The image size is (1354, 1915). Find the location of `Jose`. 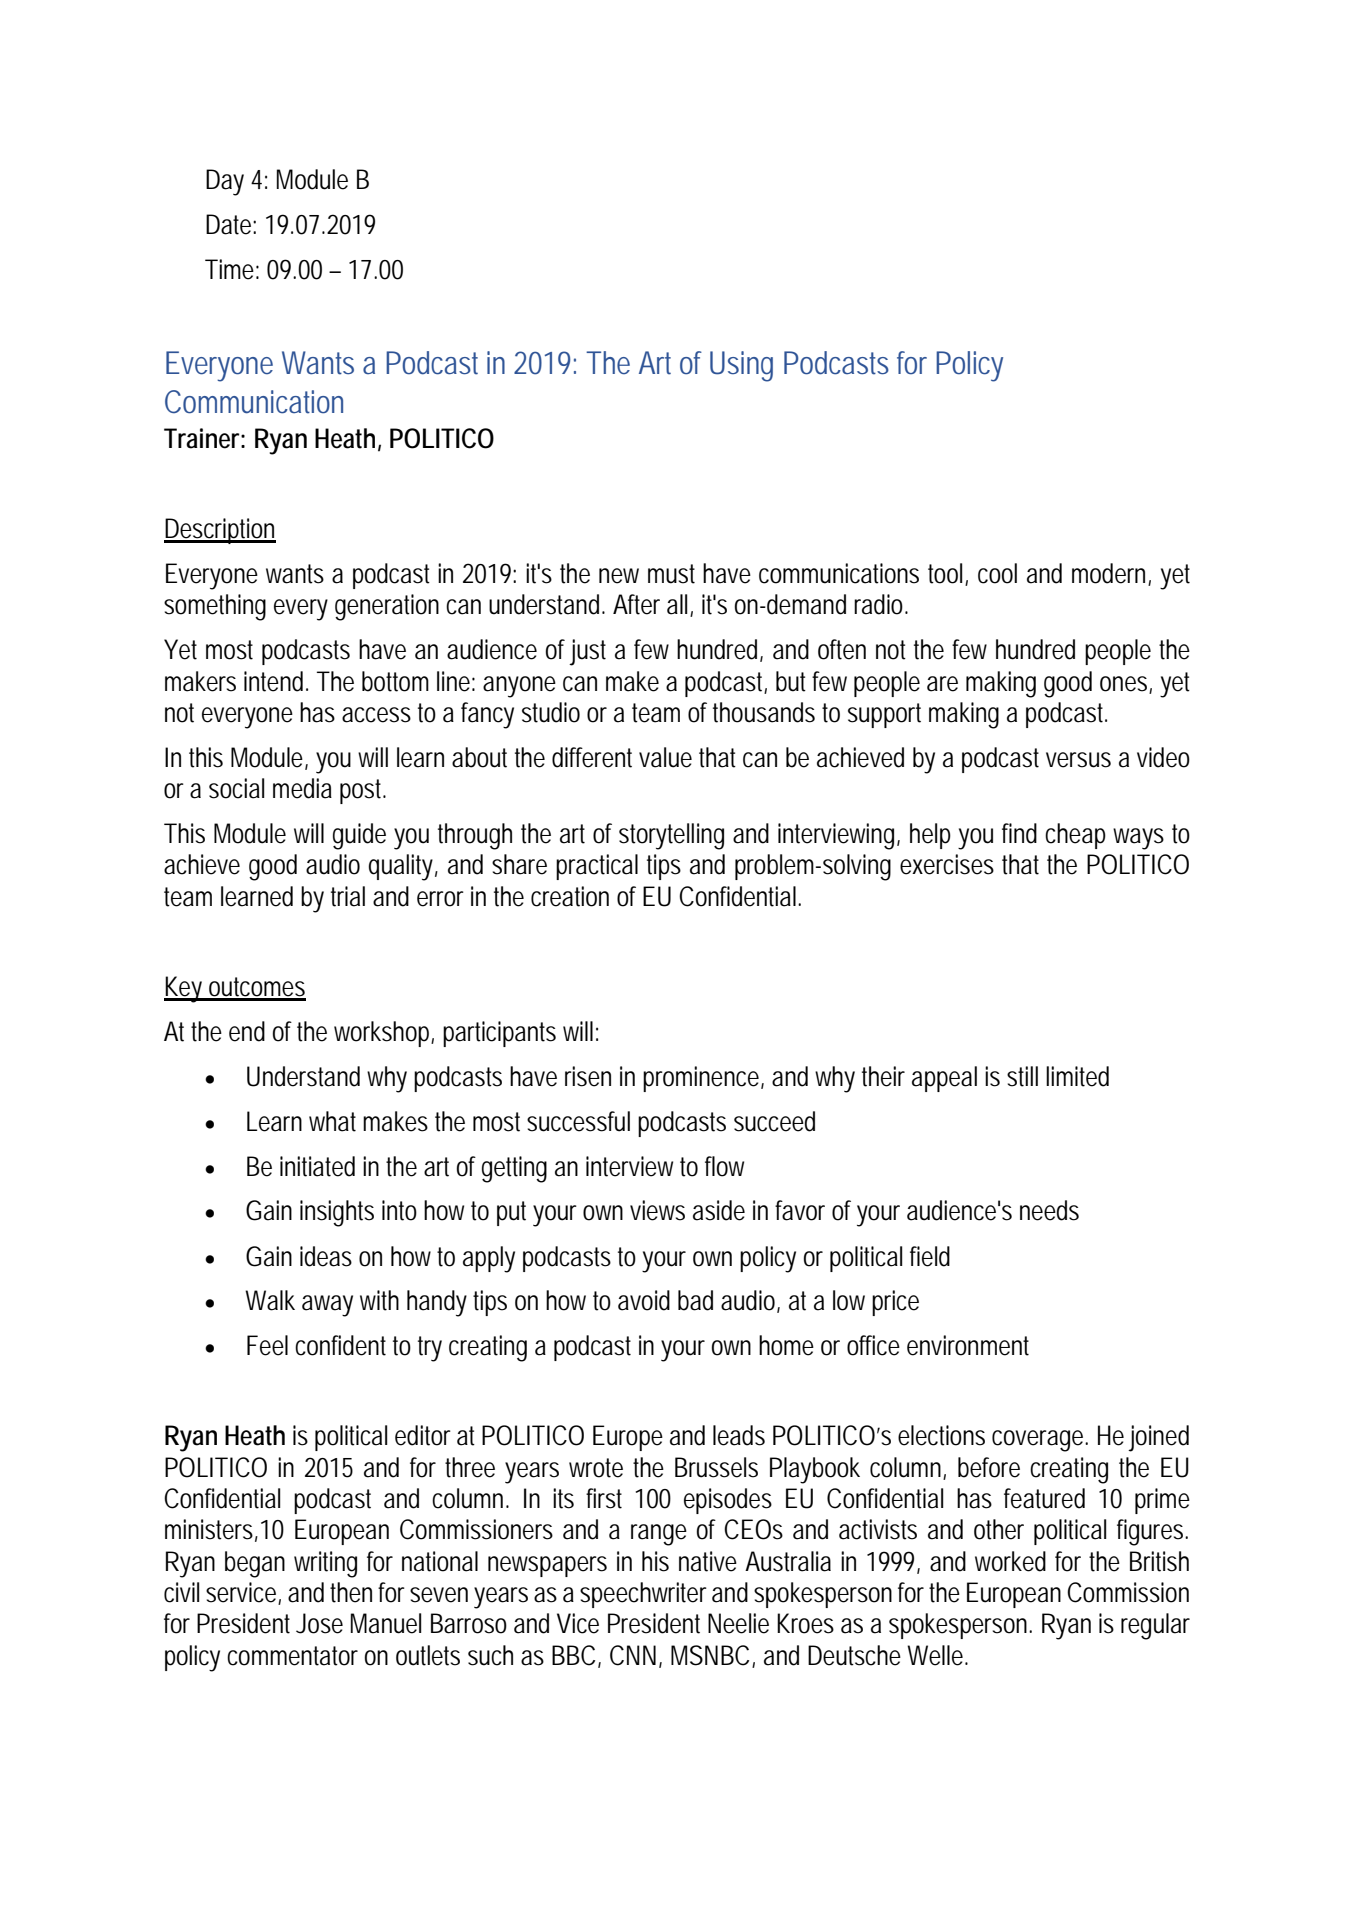

Jose is located at coordinates (319, 1623).
